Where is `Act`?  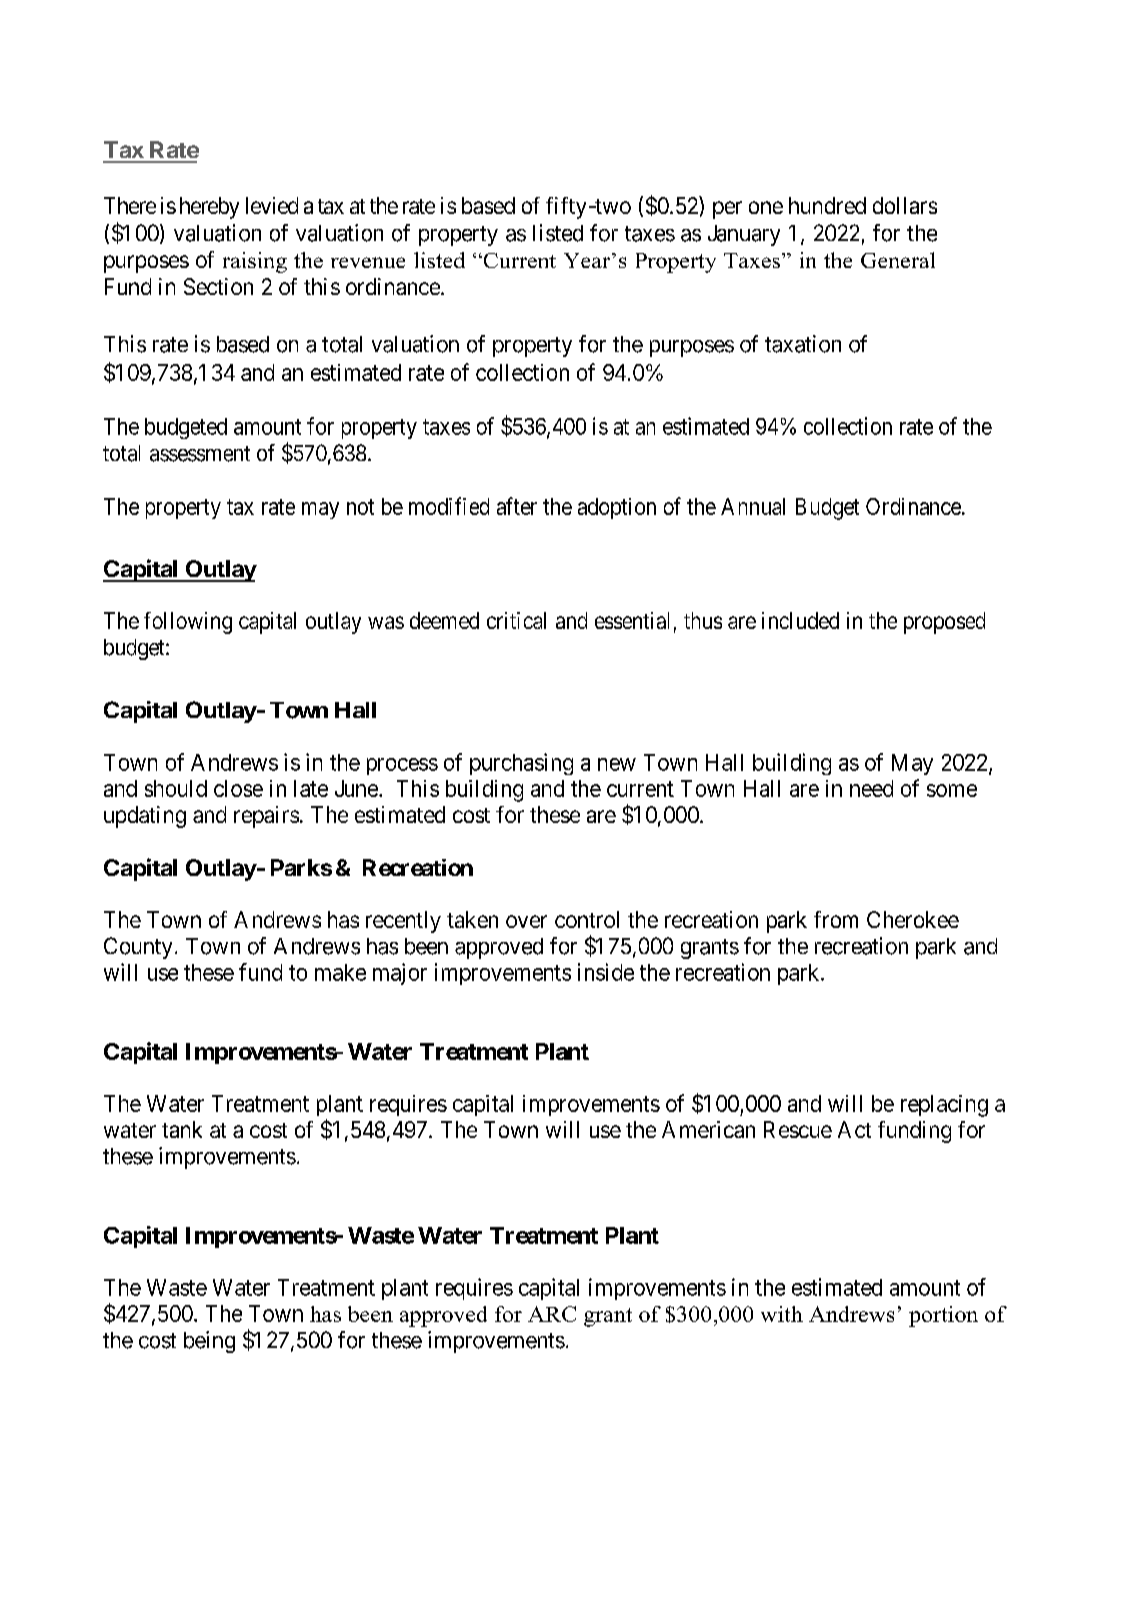
Act is located at coordinates (854, 1129).
